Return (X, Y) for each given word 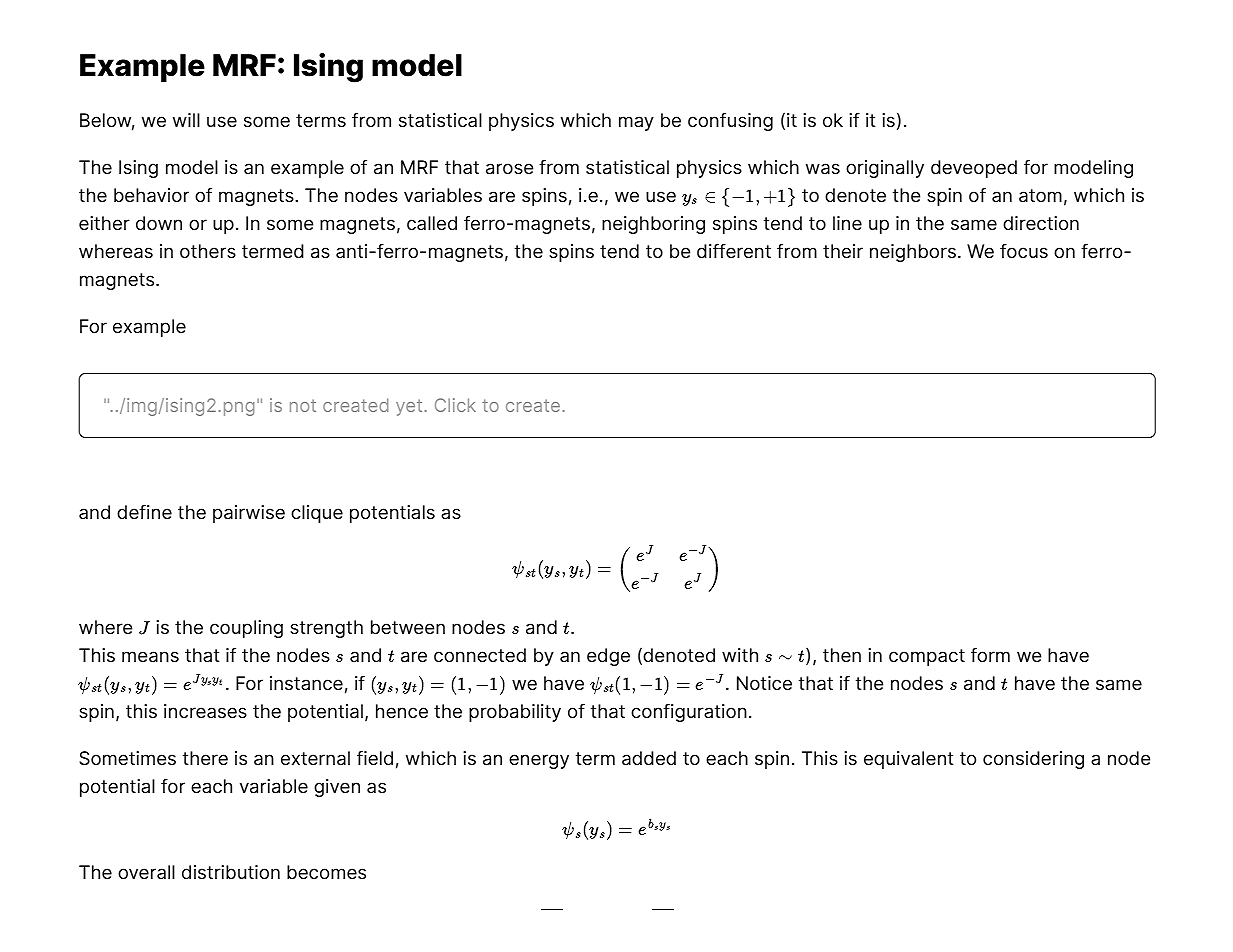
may (636, 123)
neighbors (913, 253)
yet (410, 407)
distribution (231, 872)
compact (927, 657)
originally (885, 169)
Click (455, 405)
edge (608, 657)
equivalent (909, 760)
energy (539, 761)
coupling (246, 629)
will (186, 120)
